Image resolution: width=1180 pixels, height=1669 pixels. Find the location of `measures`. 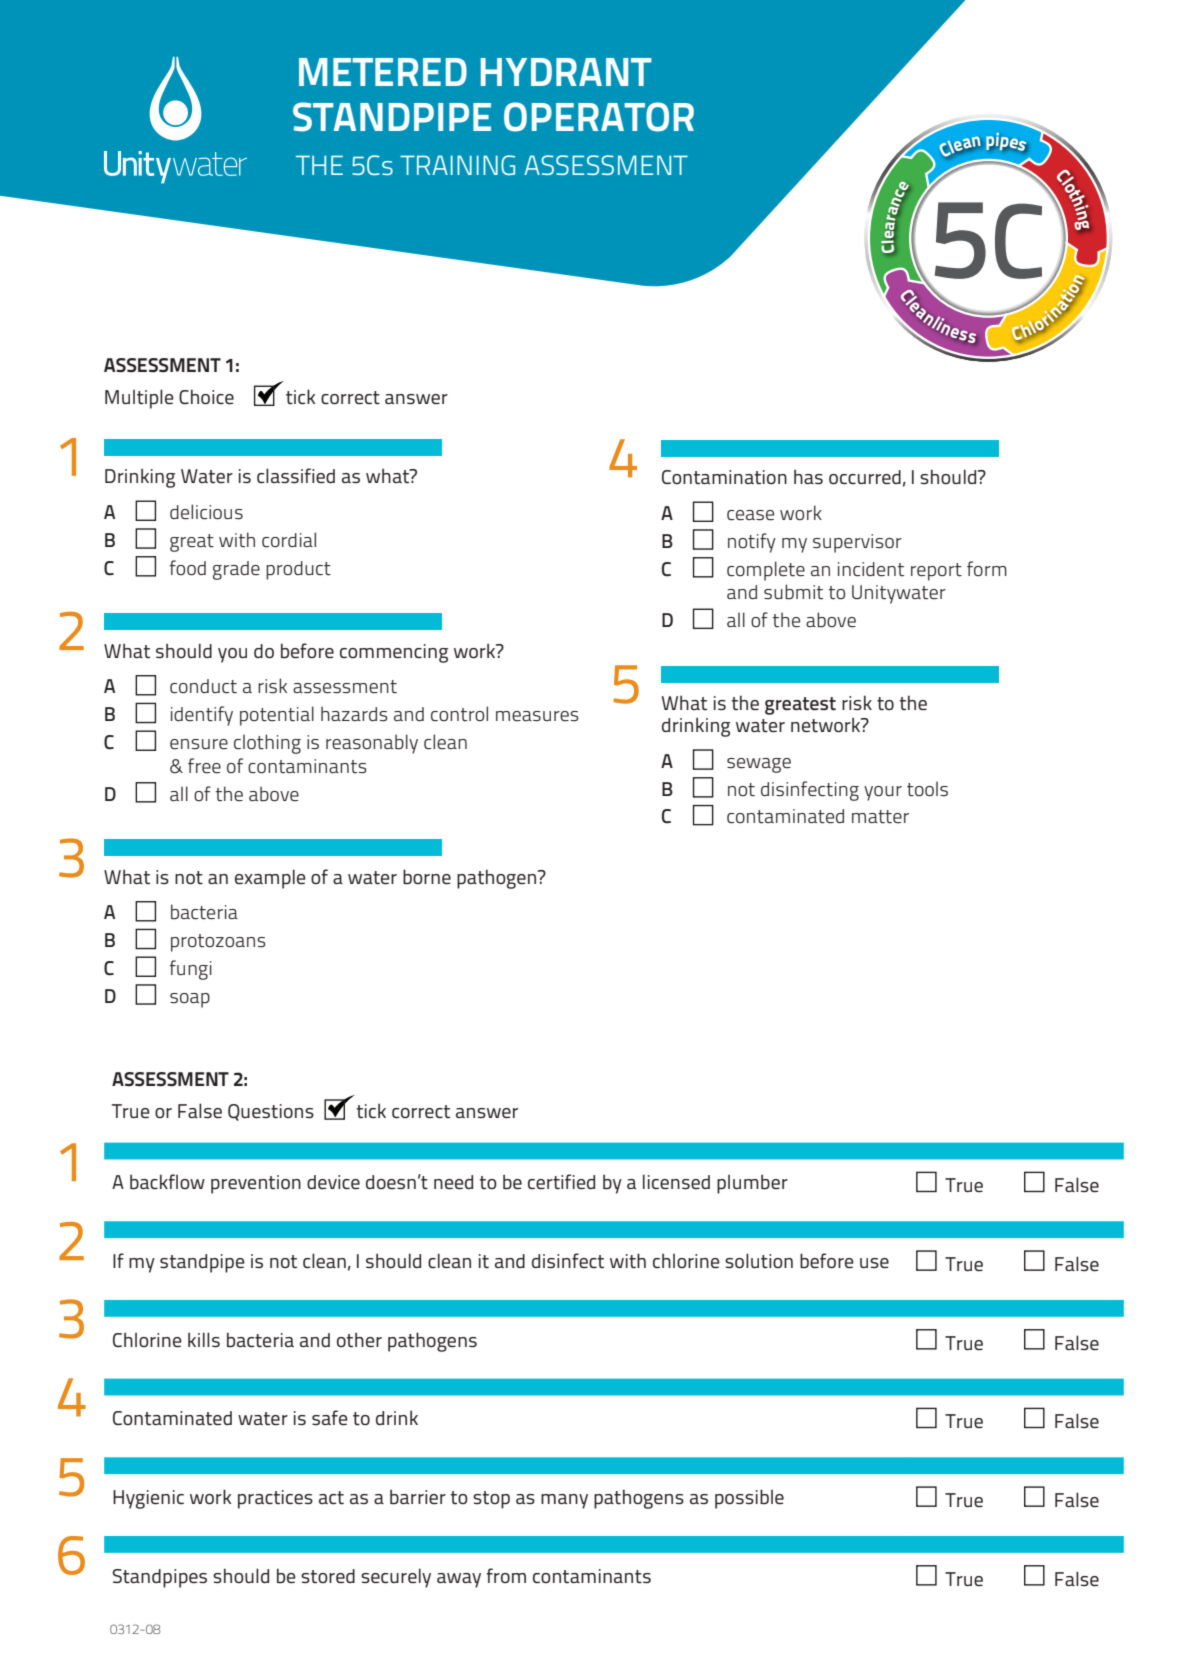

measures is located at coordinates (537, 716).
